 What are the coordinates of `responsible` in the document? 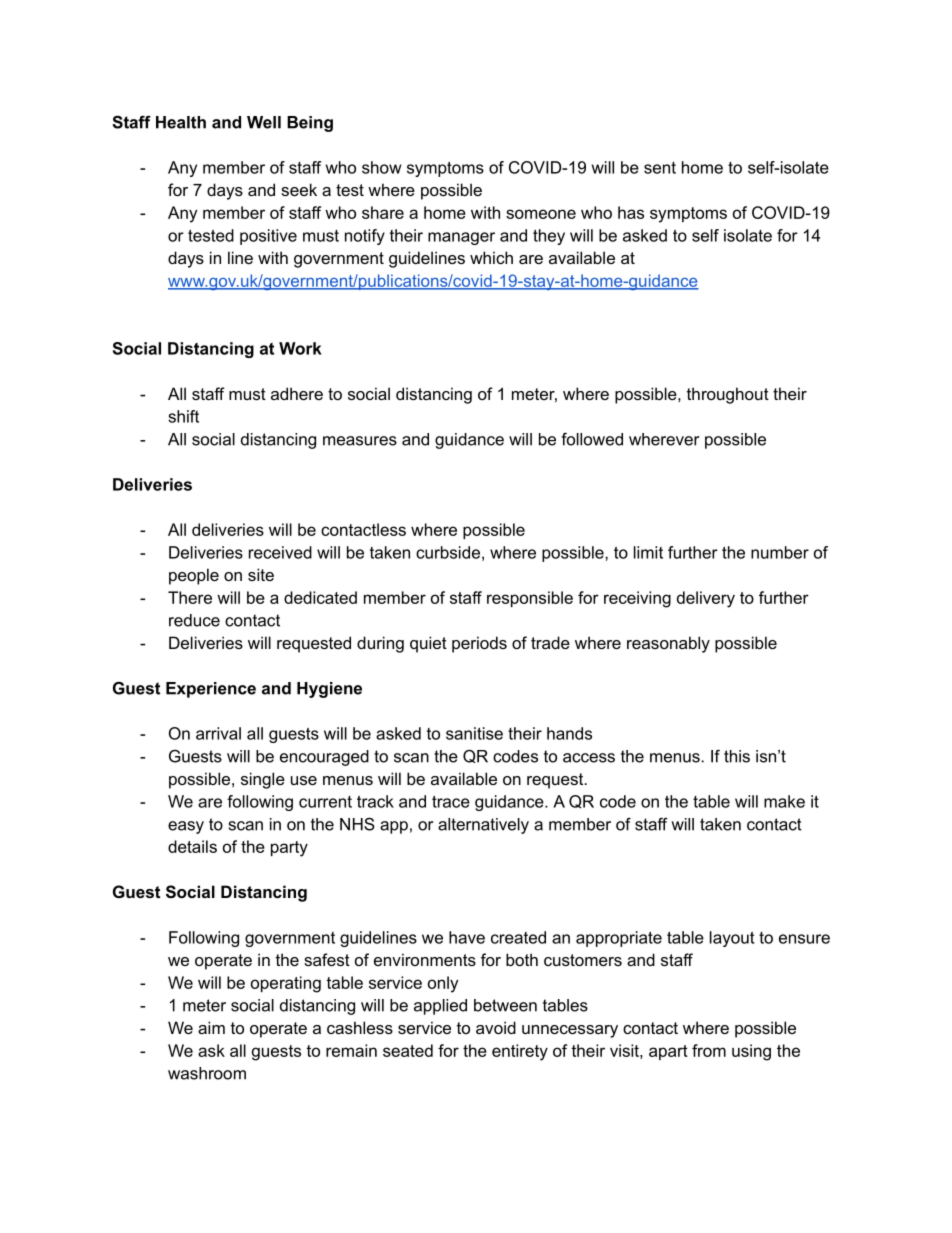 It's located at (530, 599).
